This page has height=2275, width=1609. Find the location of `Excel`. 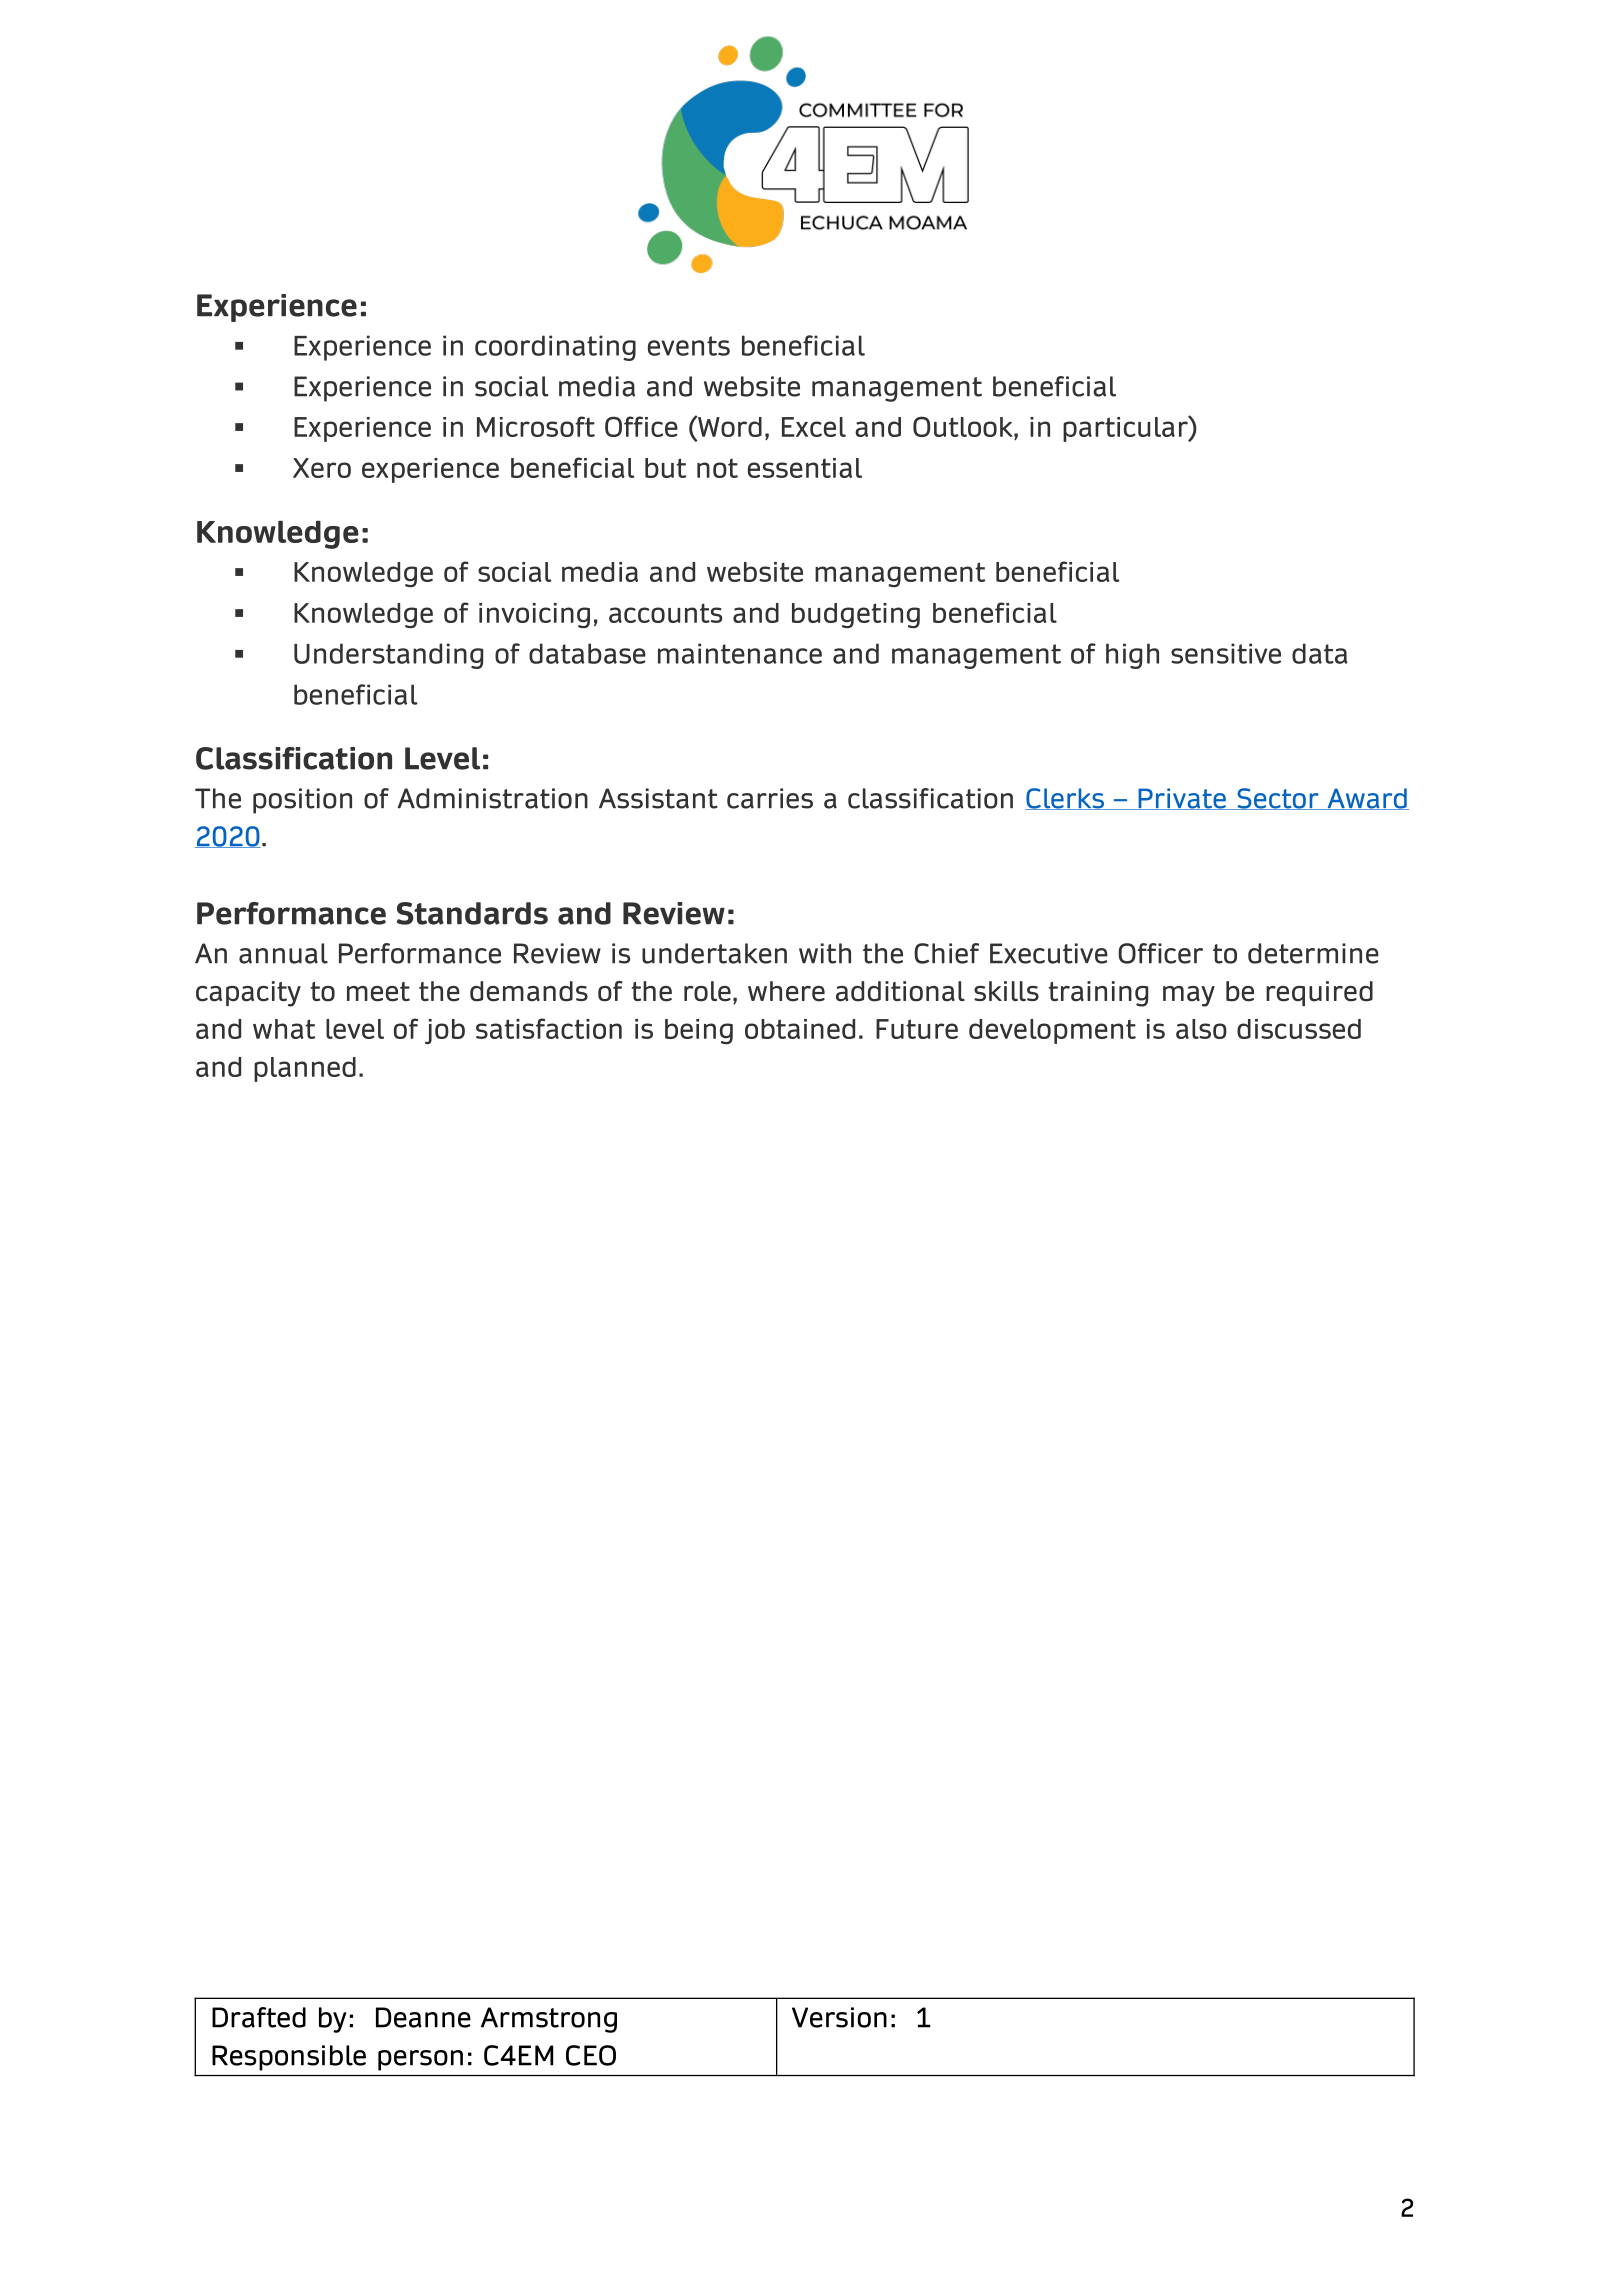

Excel is located at coordinates (814, 427).
